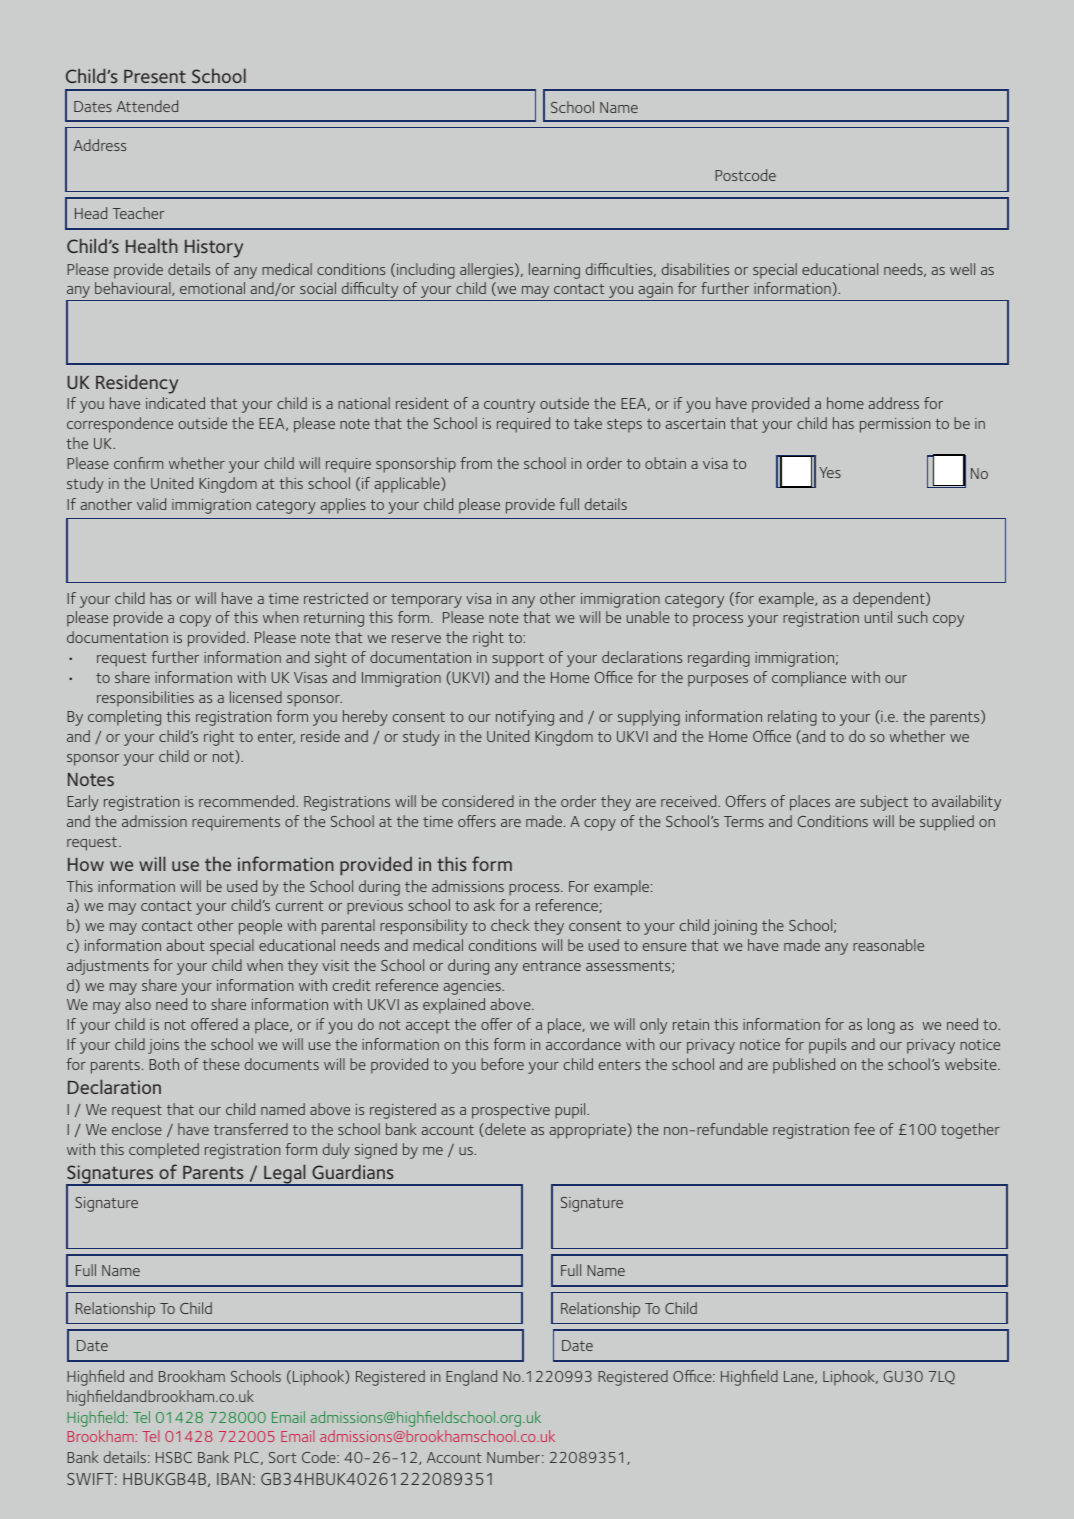 The image size is (1074, 1519). I want to click on HSBC, so click(174, 1457).
